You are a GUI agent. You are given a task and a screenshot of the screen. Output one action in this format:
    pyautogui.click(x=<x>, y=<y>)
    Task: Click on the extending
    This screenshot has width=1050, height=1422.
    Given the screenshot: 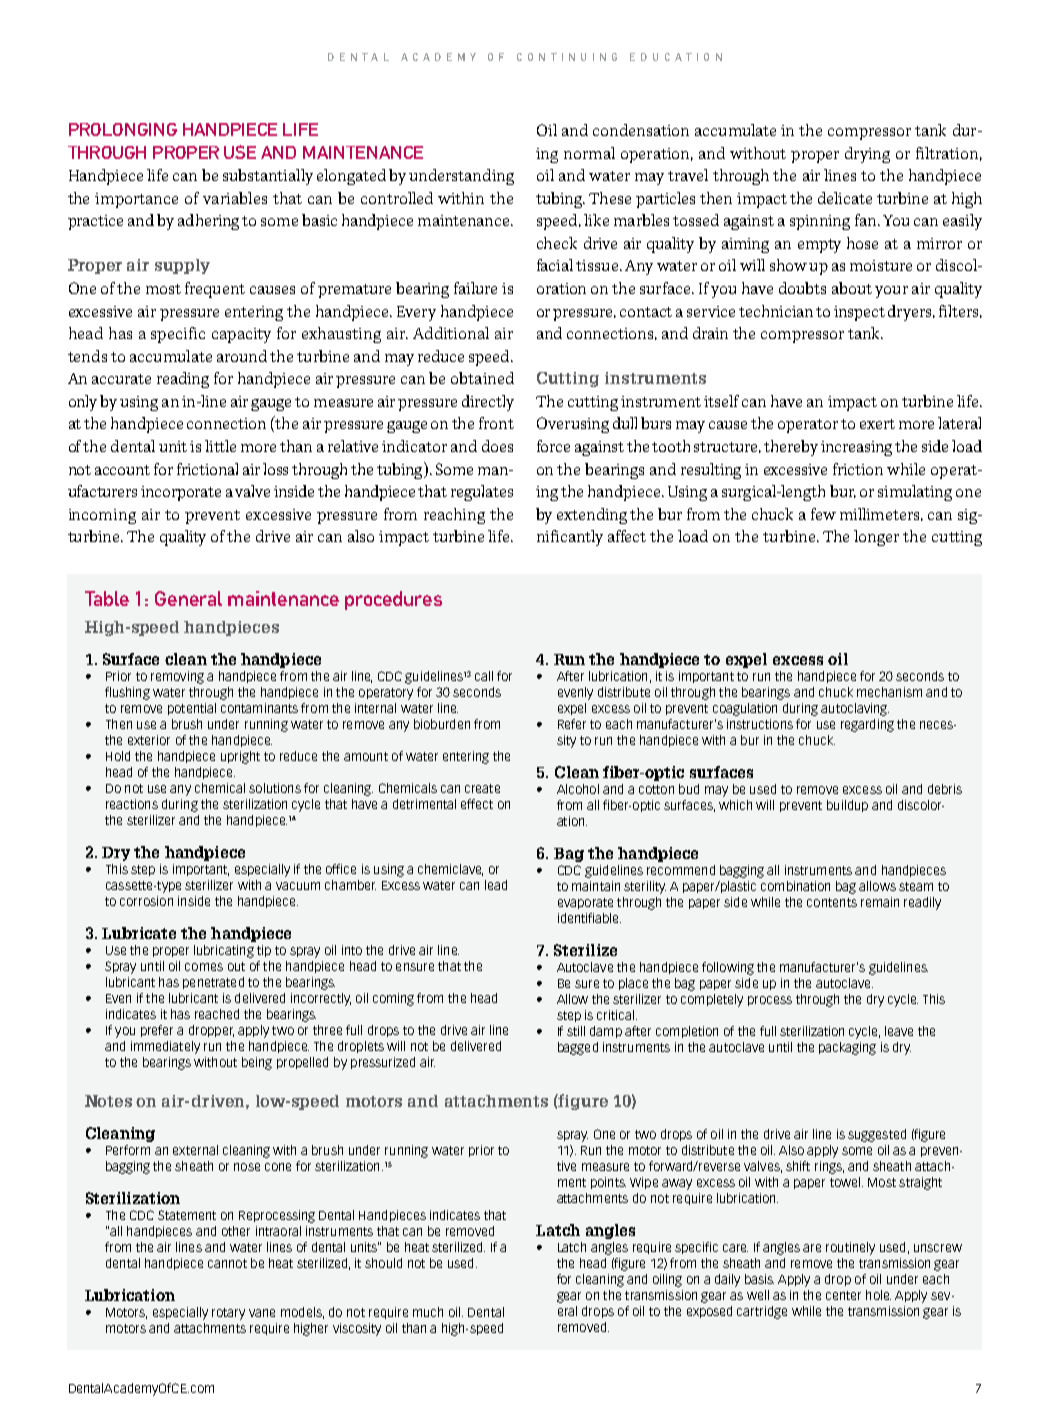 What is the action you would take?
    pyautogui.click(x=592, y=516)
